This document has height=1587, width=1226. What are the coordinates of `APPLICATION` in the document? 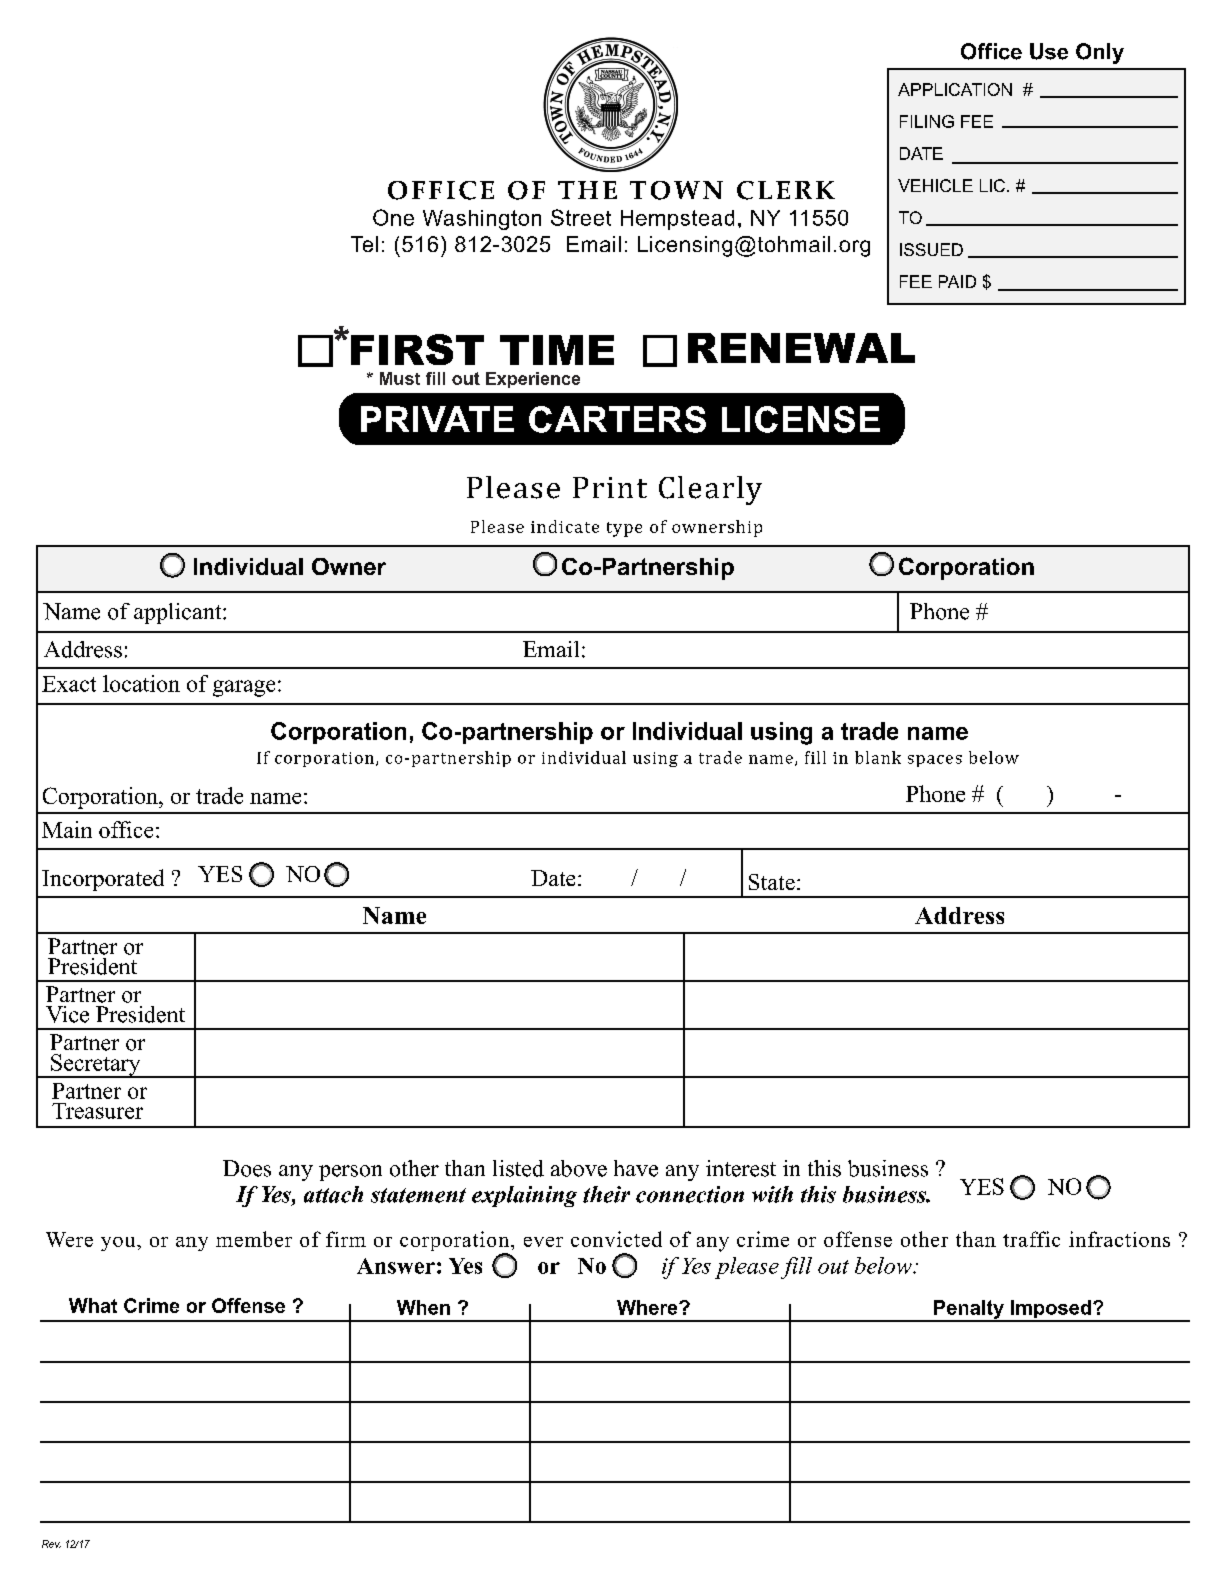 It's located at (955, 89).
